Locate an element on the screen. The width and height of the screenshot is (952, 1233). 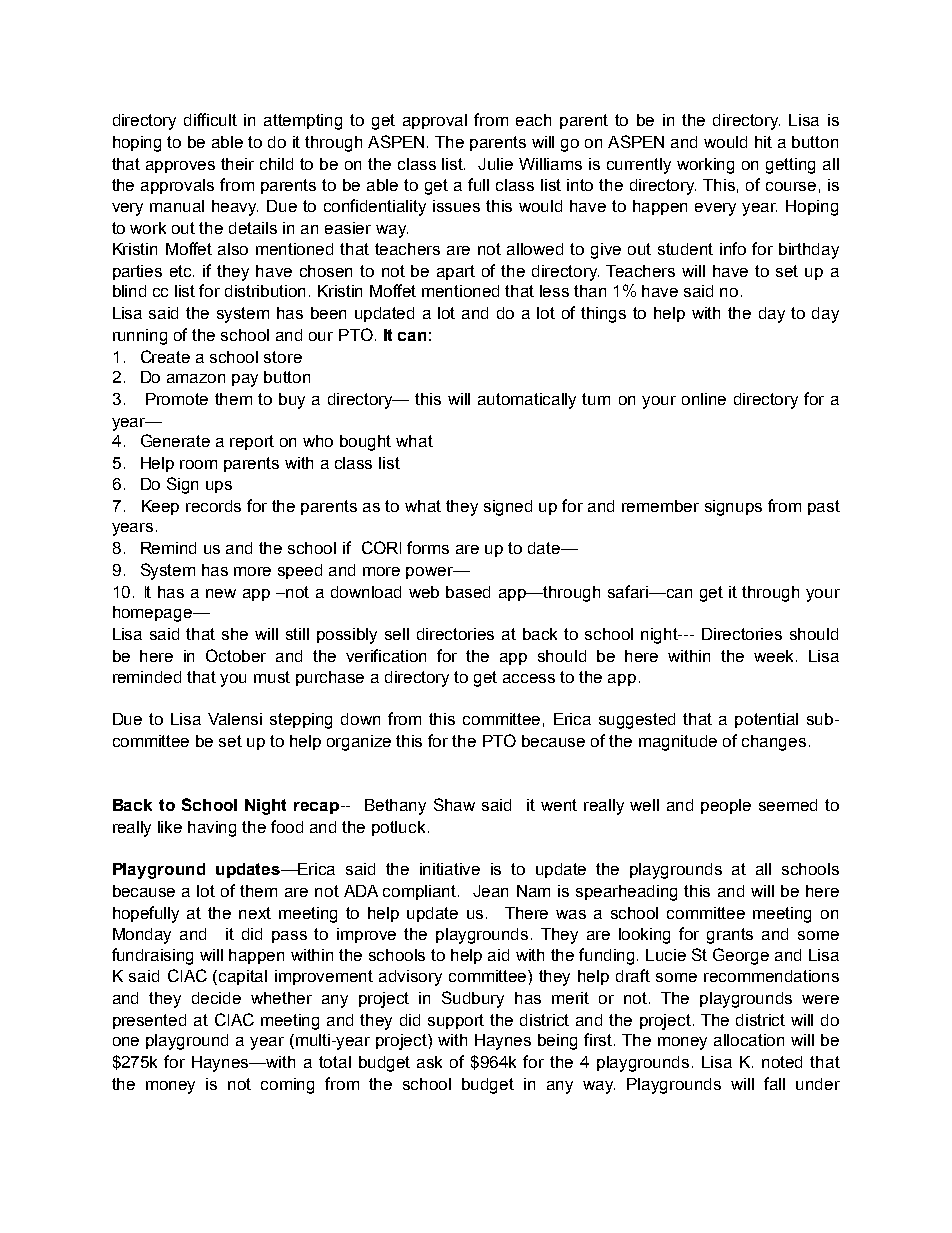
online is located at coordinates (704, 399).
